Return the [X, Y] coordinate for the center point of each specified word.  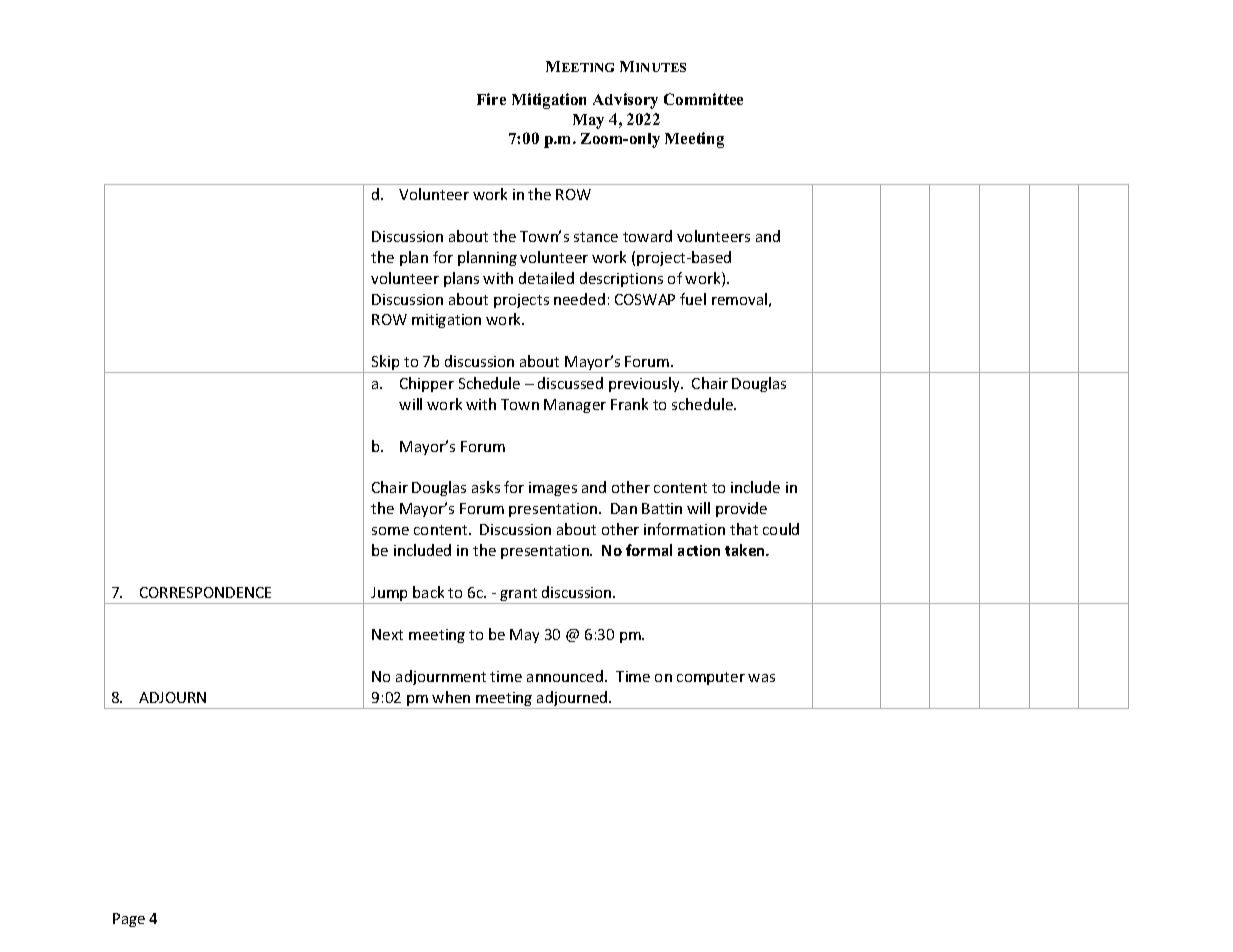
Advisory [625, 101]
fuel [693, 299]
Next [387, 634]
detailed [546, 278]
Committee [703, 99]
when [451, 697]
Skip [386, 364]
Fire [491, 99]
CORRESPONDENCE [205, 592]
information [684, 529]
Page [129, 920]
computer [711, 678]
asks [486, 487]
